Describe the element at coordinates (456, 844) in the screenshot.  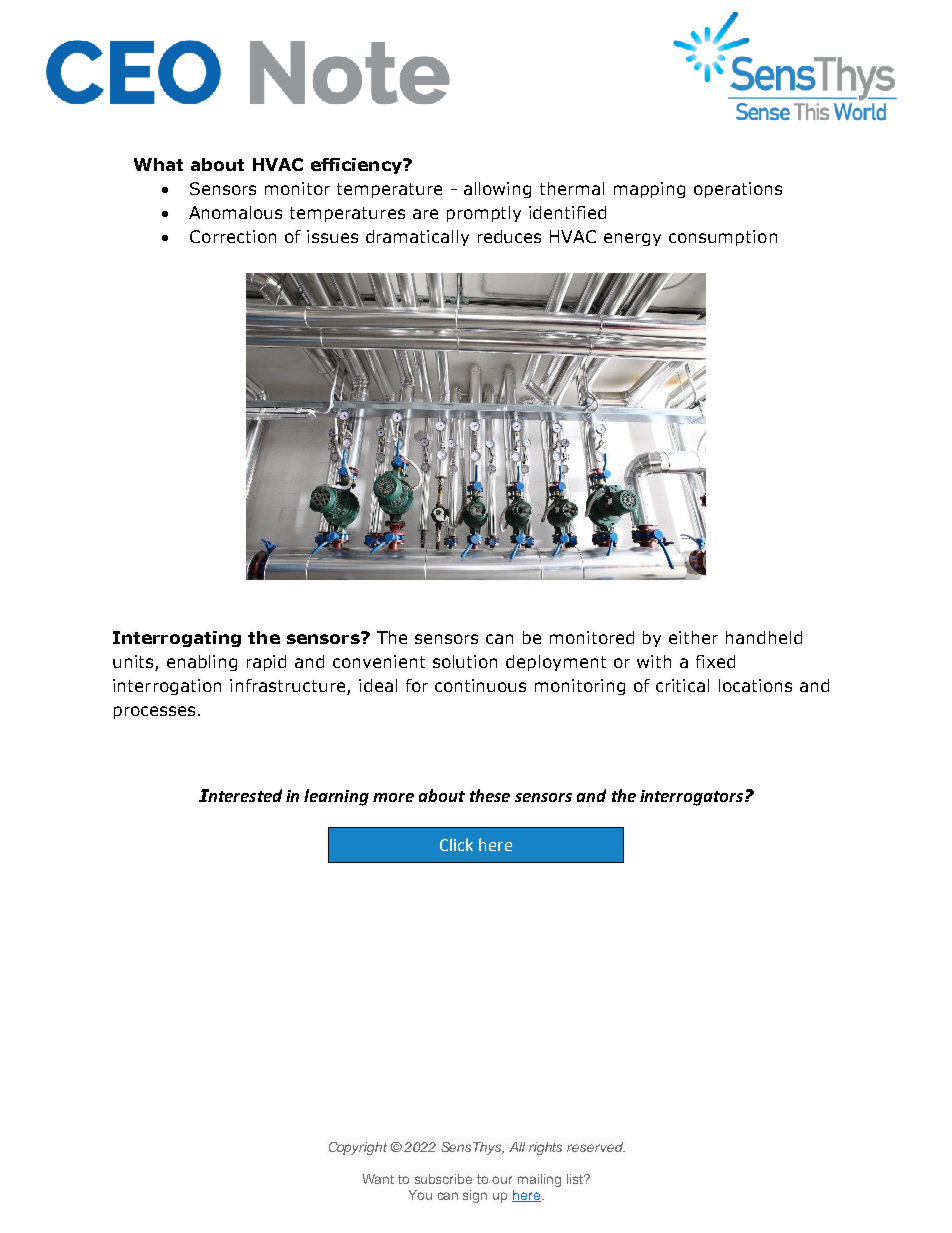
I see `Click` at that location.
